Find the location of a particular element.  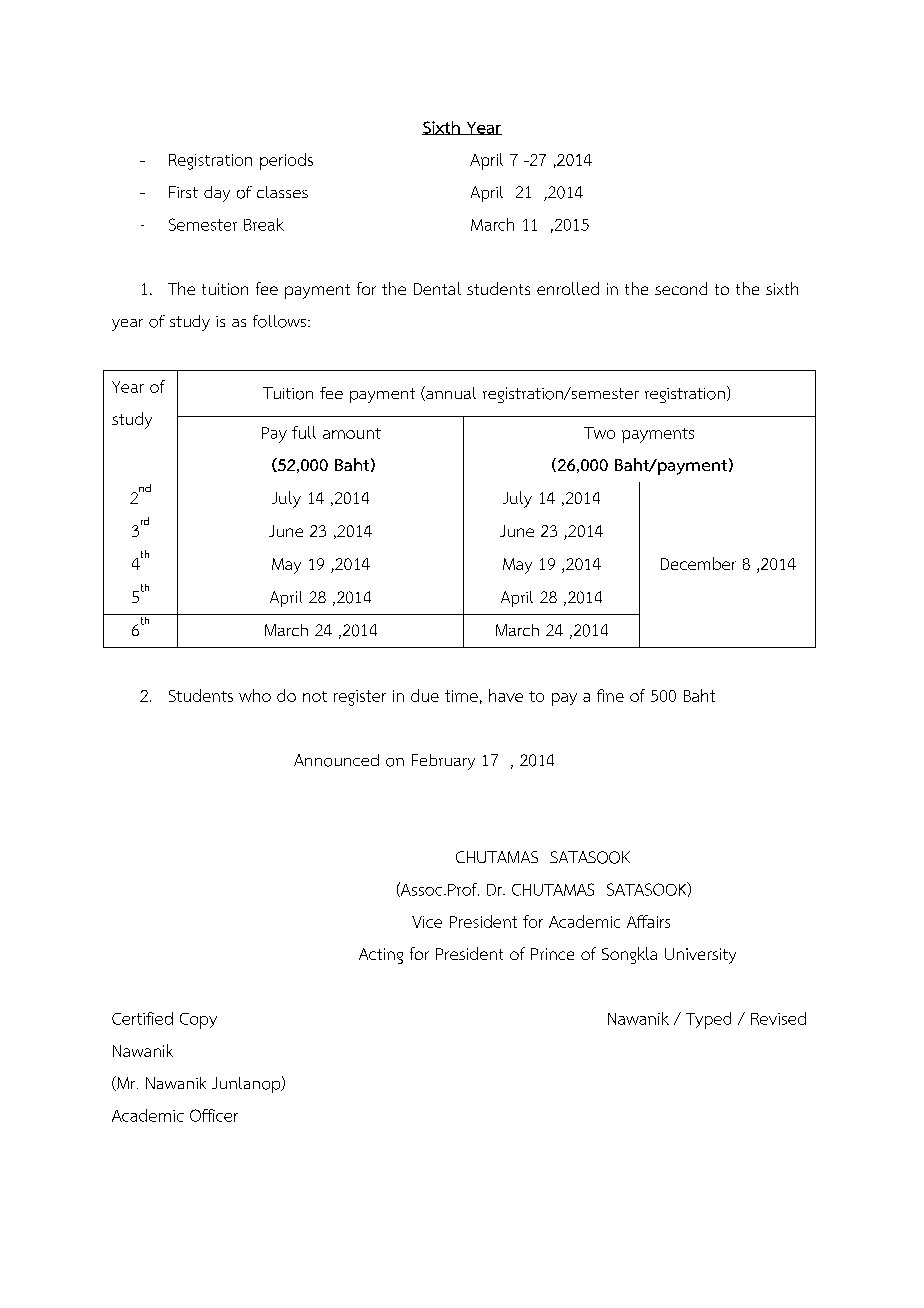

who is located at coordinates (255, 695).
